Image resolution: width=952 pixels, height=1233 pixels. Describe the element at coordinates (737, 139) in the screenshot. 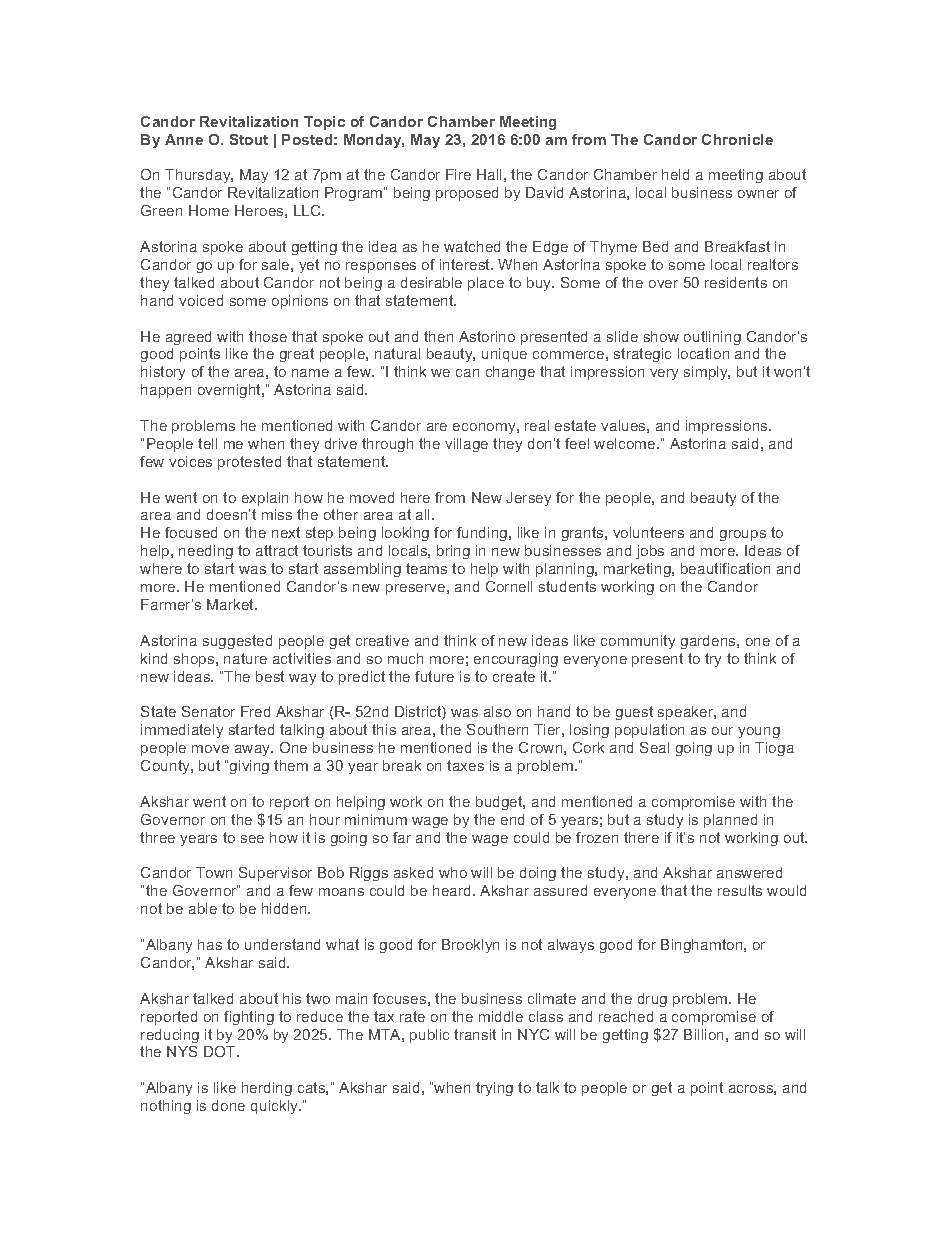

I see `Chronicle` at that location.
